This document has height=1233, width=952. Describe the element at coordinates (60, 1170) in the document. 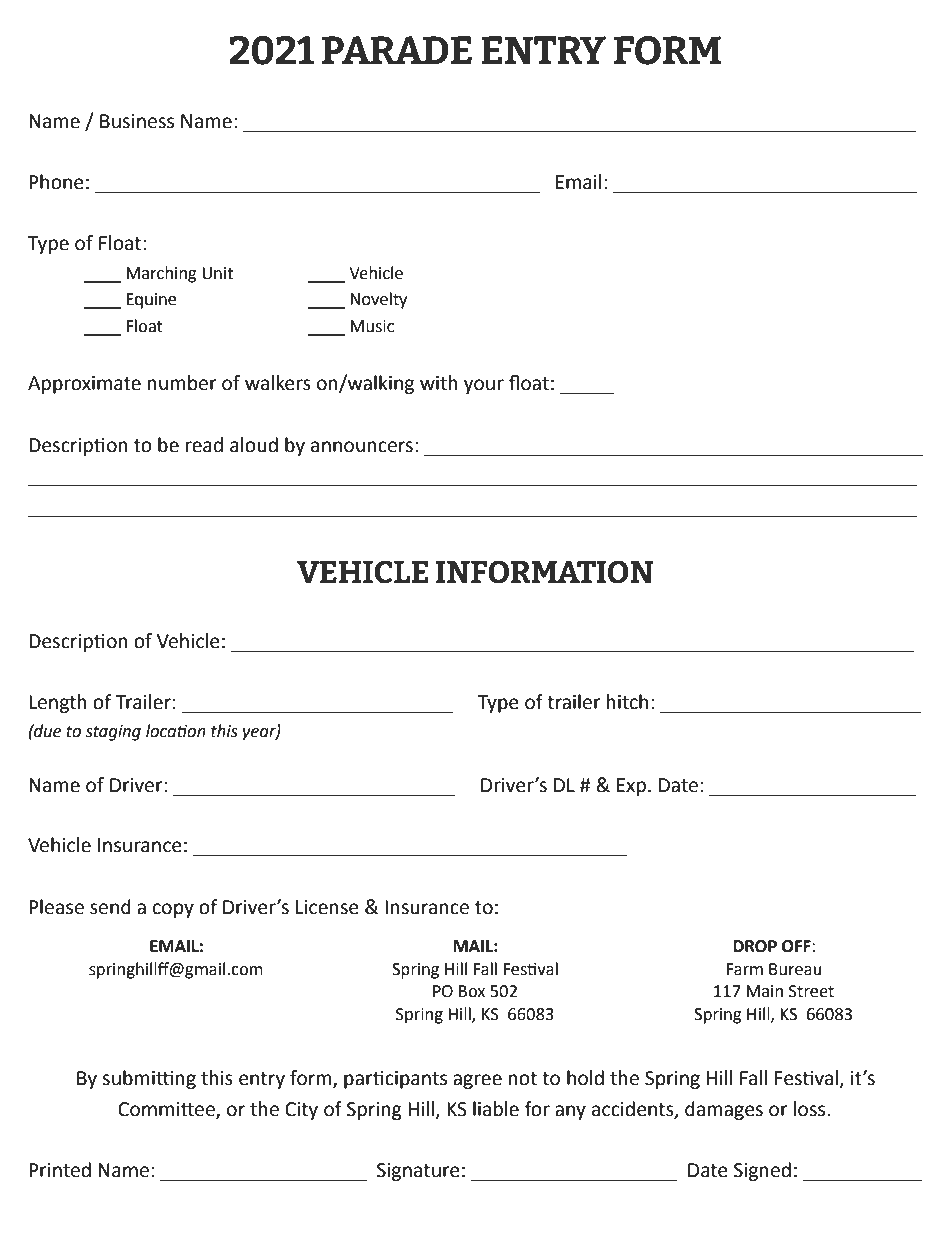

I see `Printed` at that location.
